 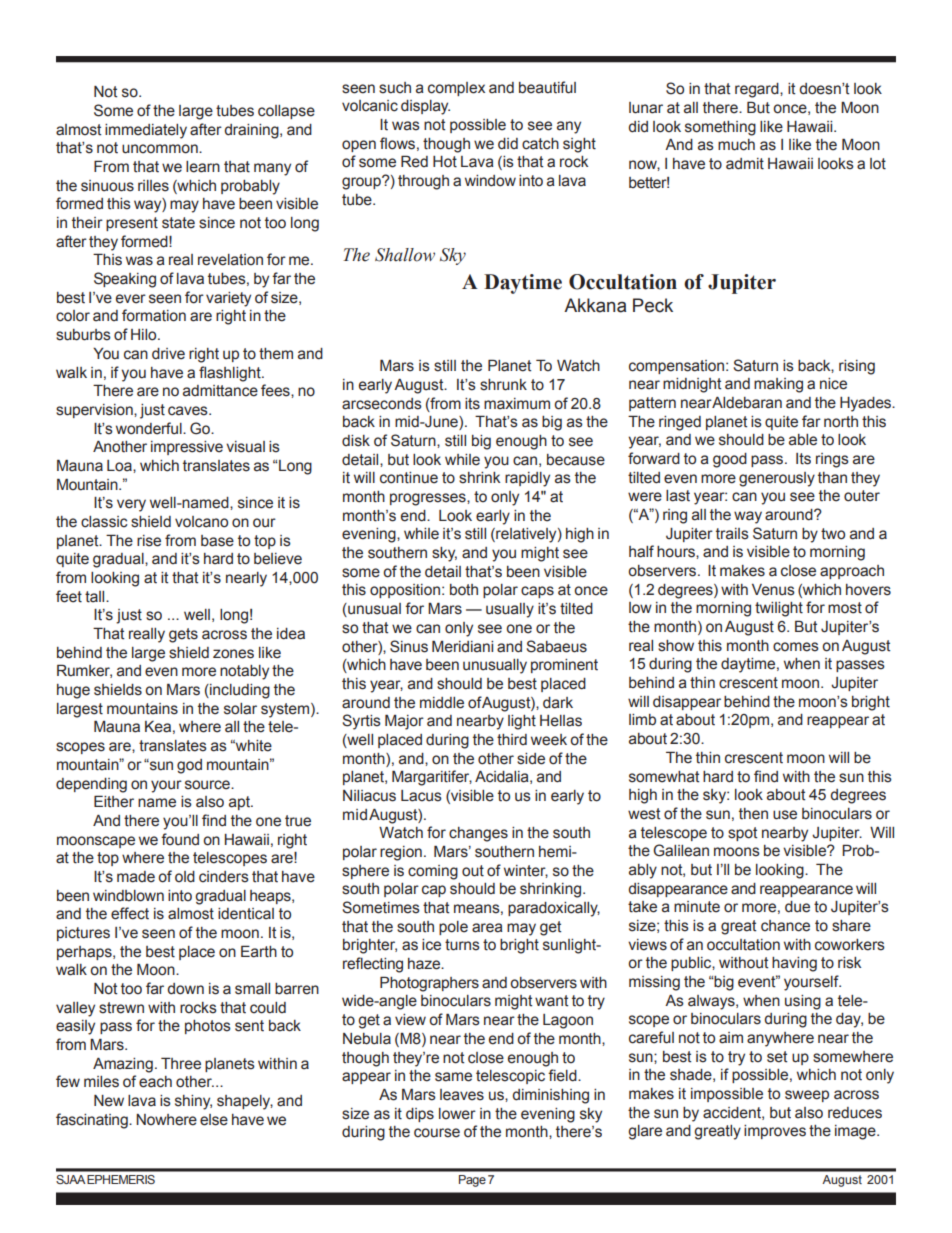 I want to click on regard, so click(x=758, y=90).
